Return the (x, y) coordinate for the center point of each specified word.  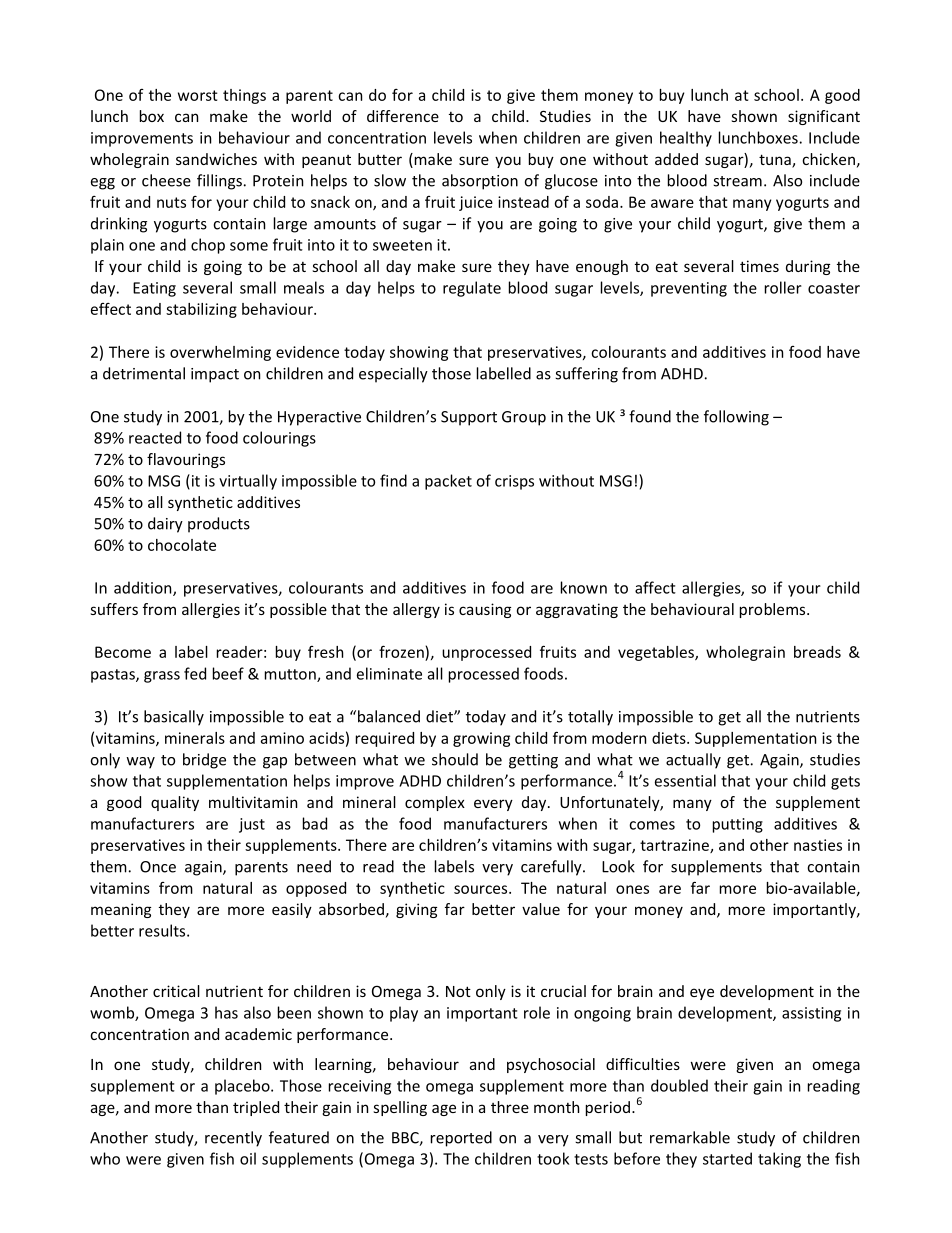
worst (198, 95)
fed (195, 673)
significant (824, 117)
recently (233, 1139)
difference (403, 116)
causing (485, 610)
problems (774, 610)
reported (461, 1139)
